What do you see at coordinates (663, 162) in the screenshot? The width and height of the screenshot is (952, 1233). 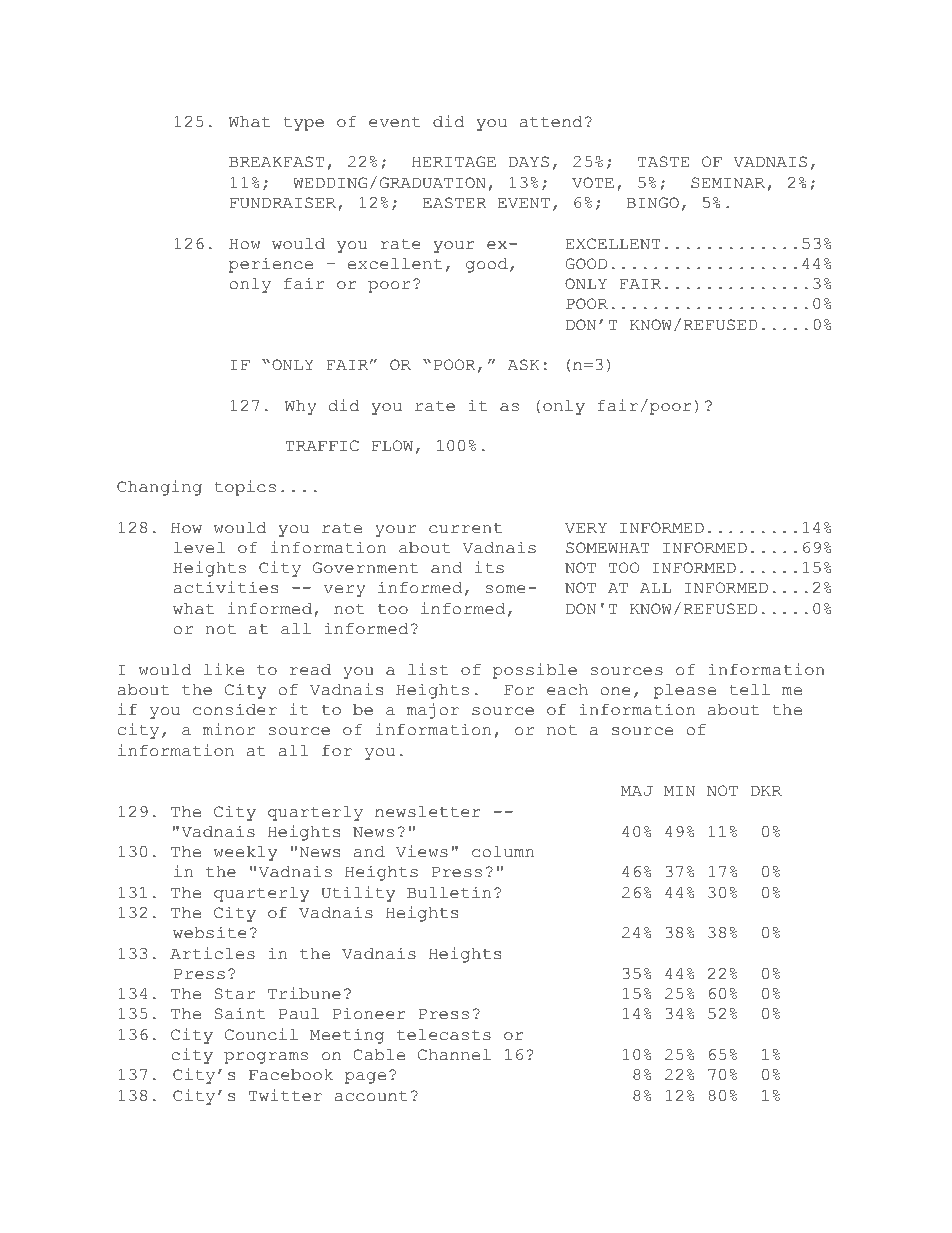 I see `TASTE` at bounding box center [663, 162].
